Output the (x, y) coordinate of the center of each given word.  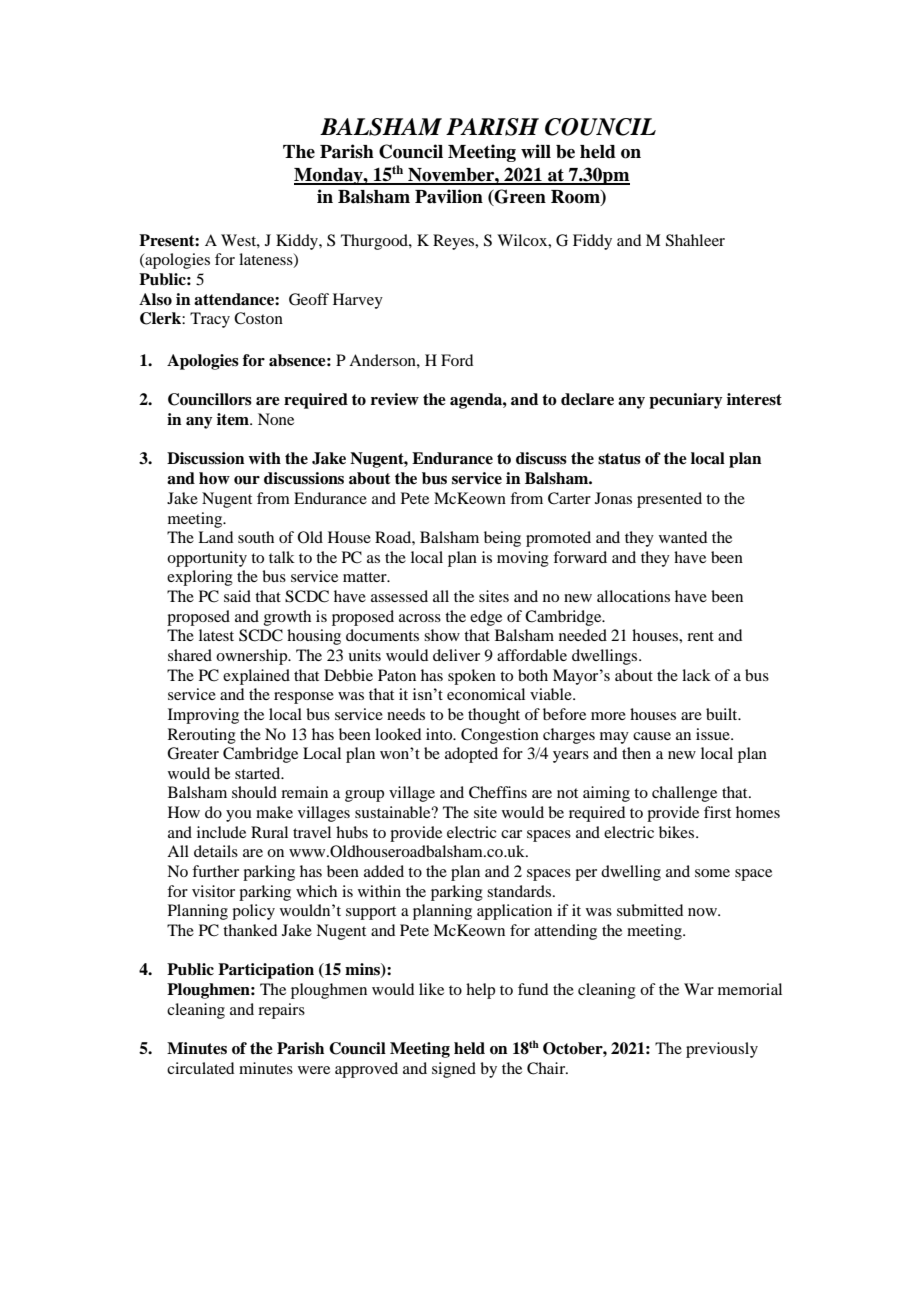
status (619, 459)
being (502, 539)
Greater (193, 753)
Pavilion (449, 196)
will (536, 151)
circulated (200, 1068)
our (247, 480)
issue (714, 734)
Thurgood (375, 242)
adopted (471, 755)
